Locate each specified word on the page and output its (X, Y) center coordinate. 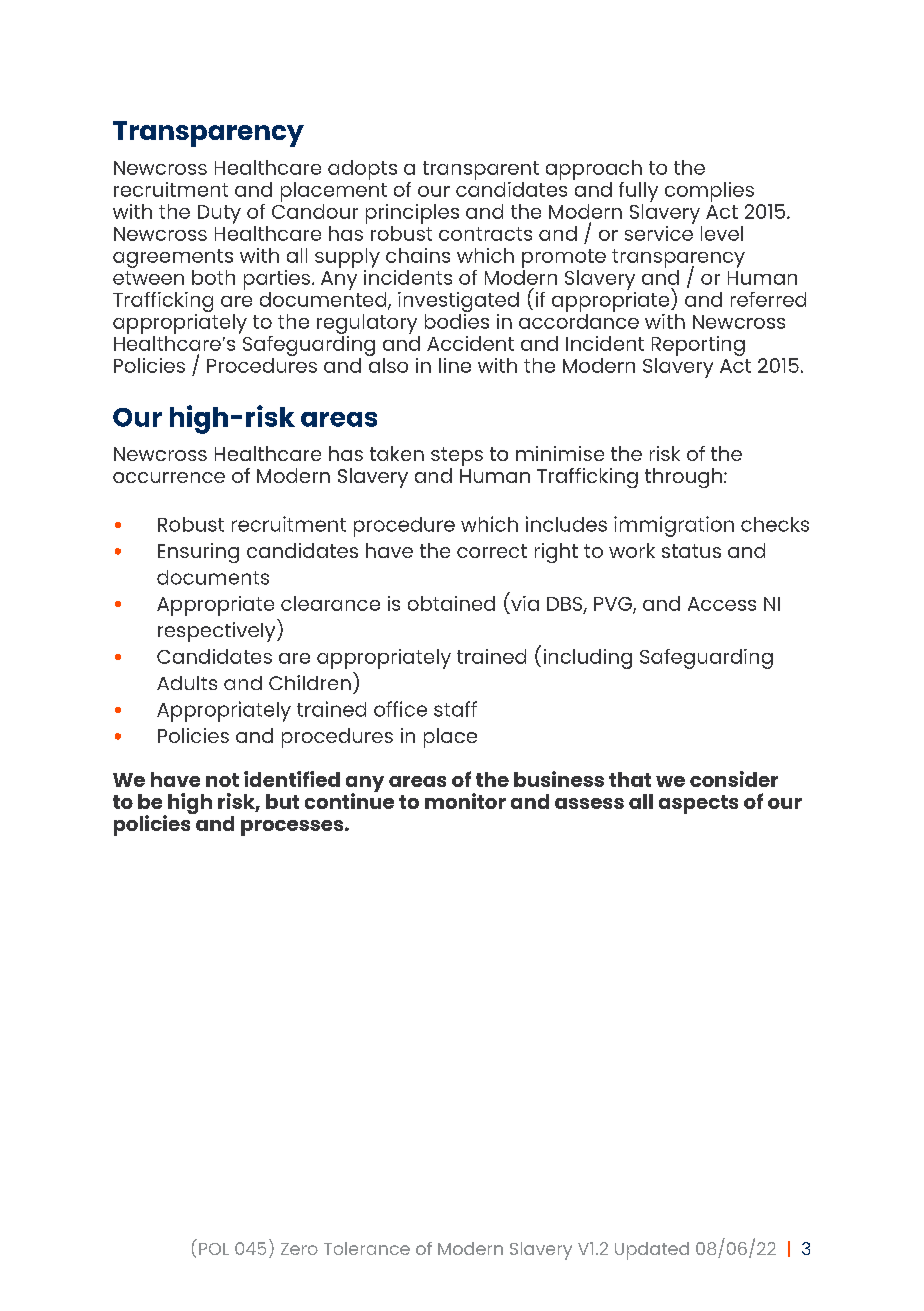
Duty (219, 214)
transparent (481, 170)
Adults (187, 683)
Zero (299, 1249)
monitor (465, 801)
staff (455, 709)
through (683, 478)
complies (709, 192)
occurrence (169, 477)
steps (457, 458)
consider (734, 779)
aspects (698, 804)
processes (293, 828)
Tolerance (367, 1248)
